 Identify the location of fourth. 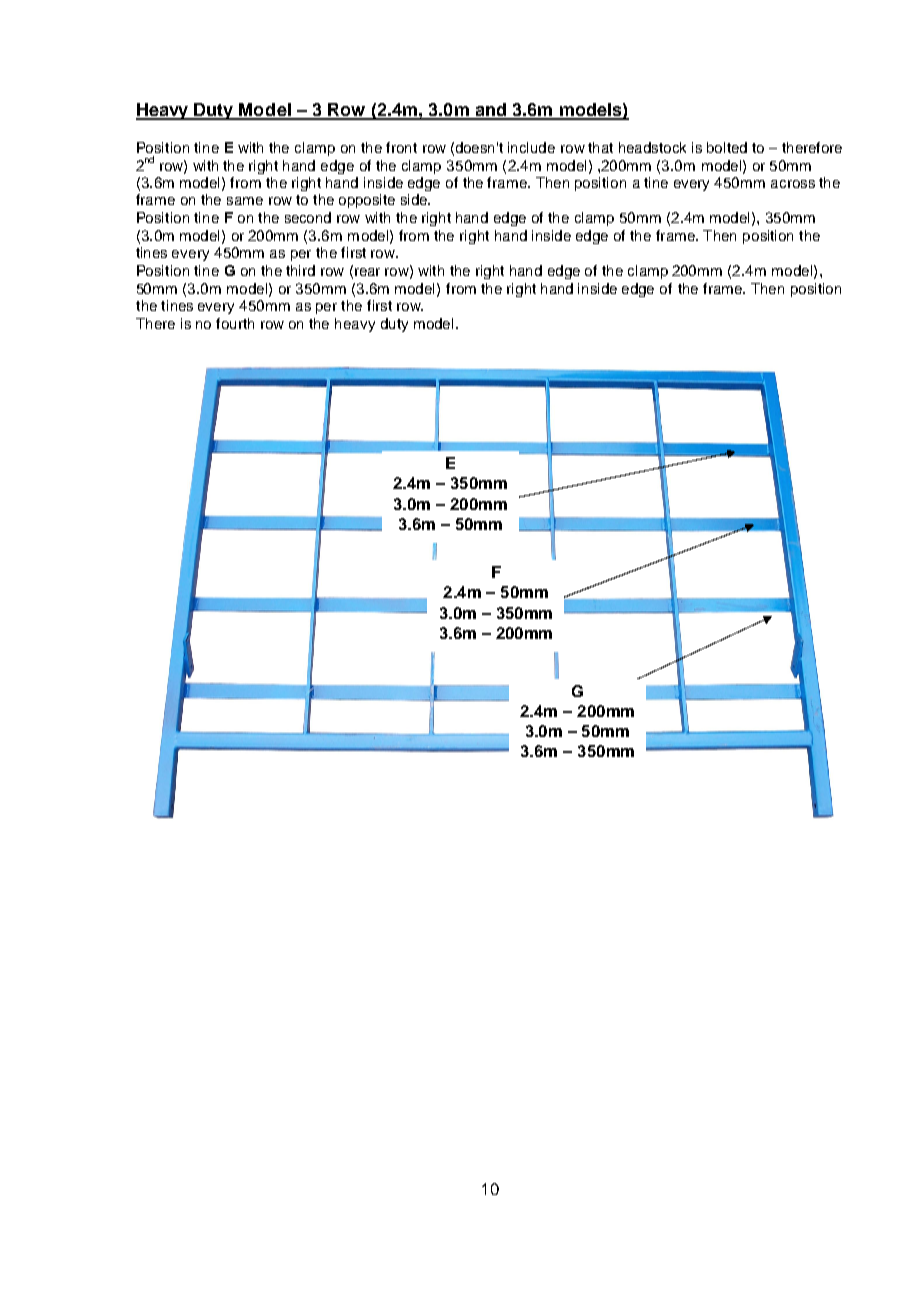
(235, 323).
